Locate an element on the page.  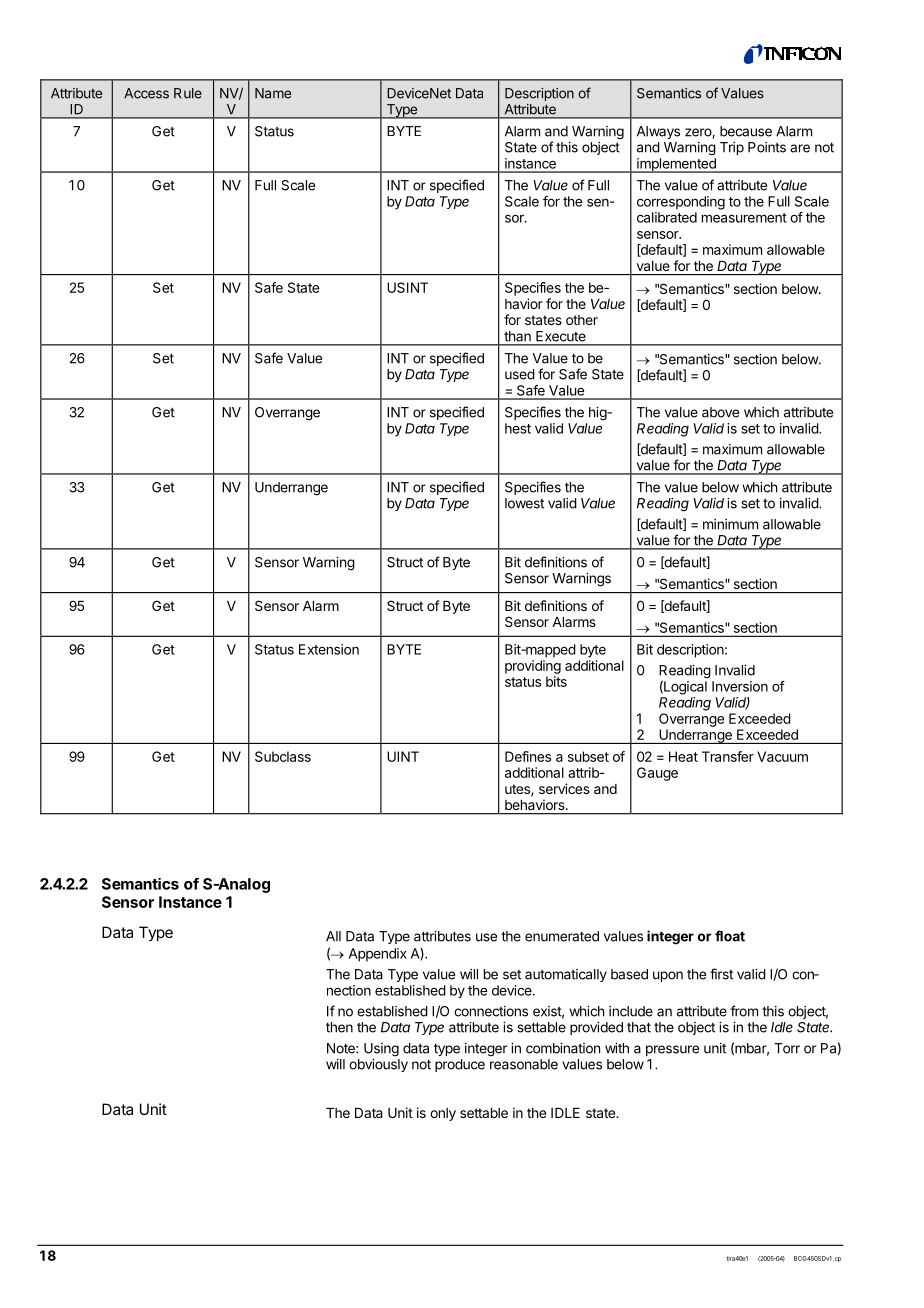
Rule is located at coordinates (188, 93).
